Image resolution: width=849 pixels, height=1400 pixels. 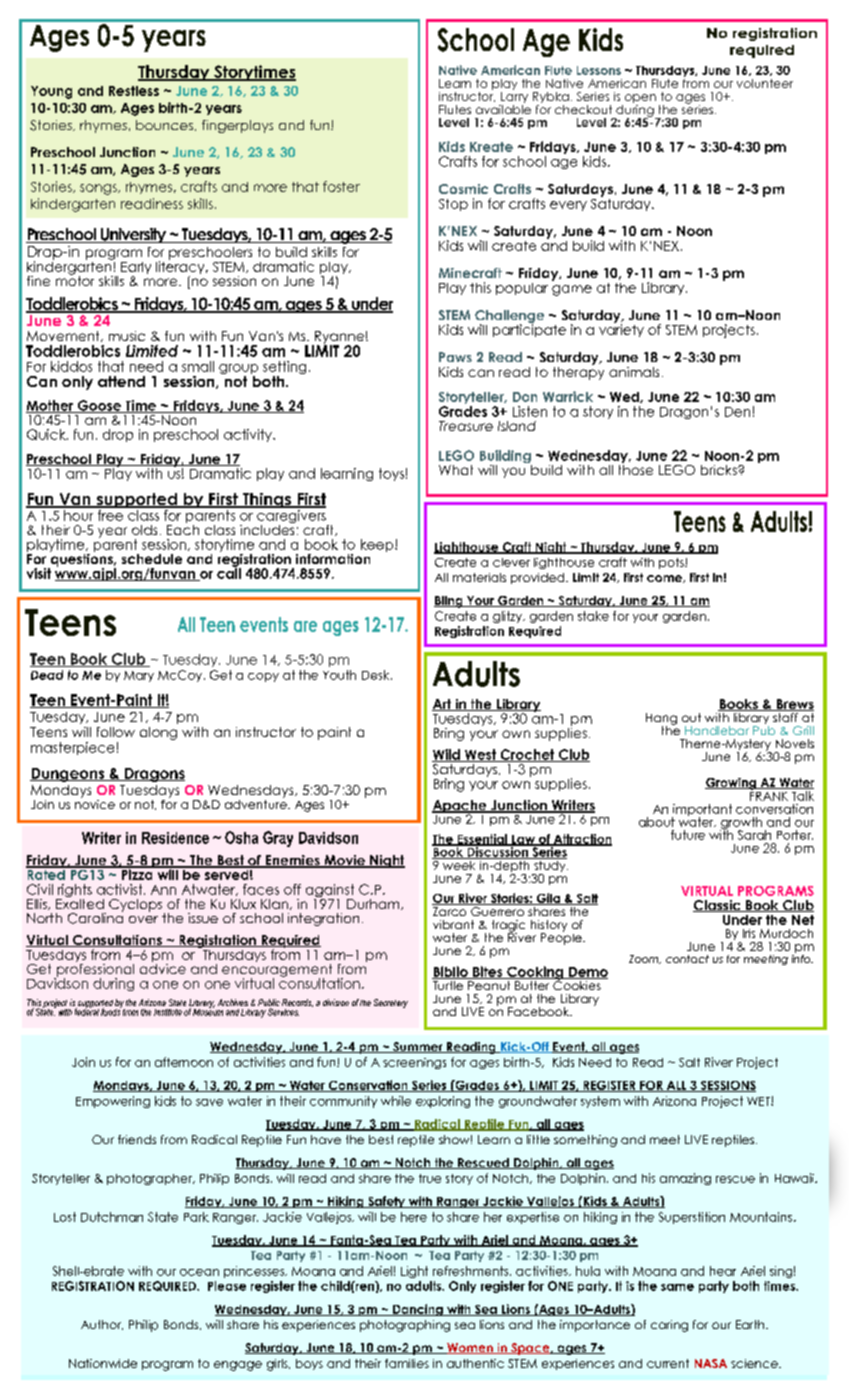 I want to click on photographing, so click(x=405, y=1326).
